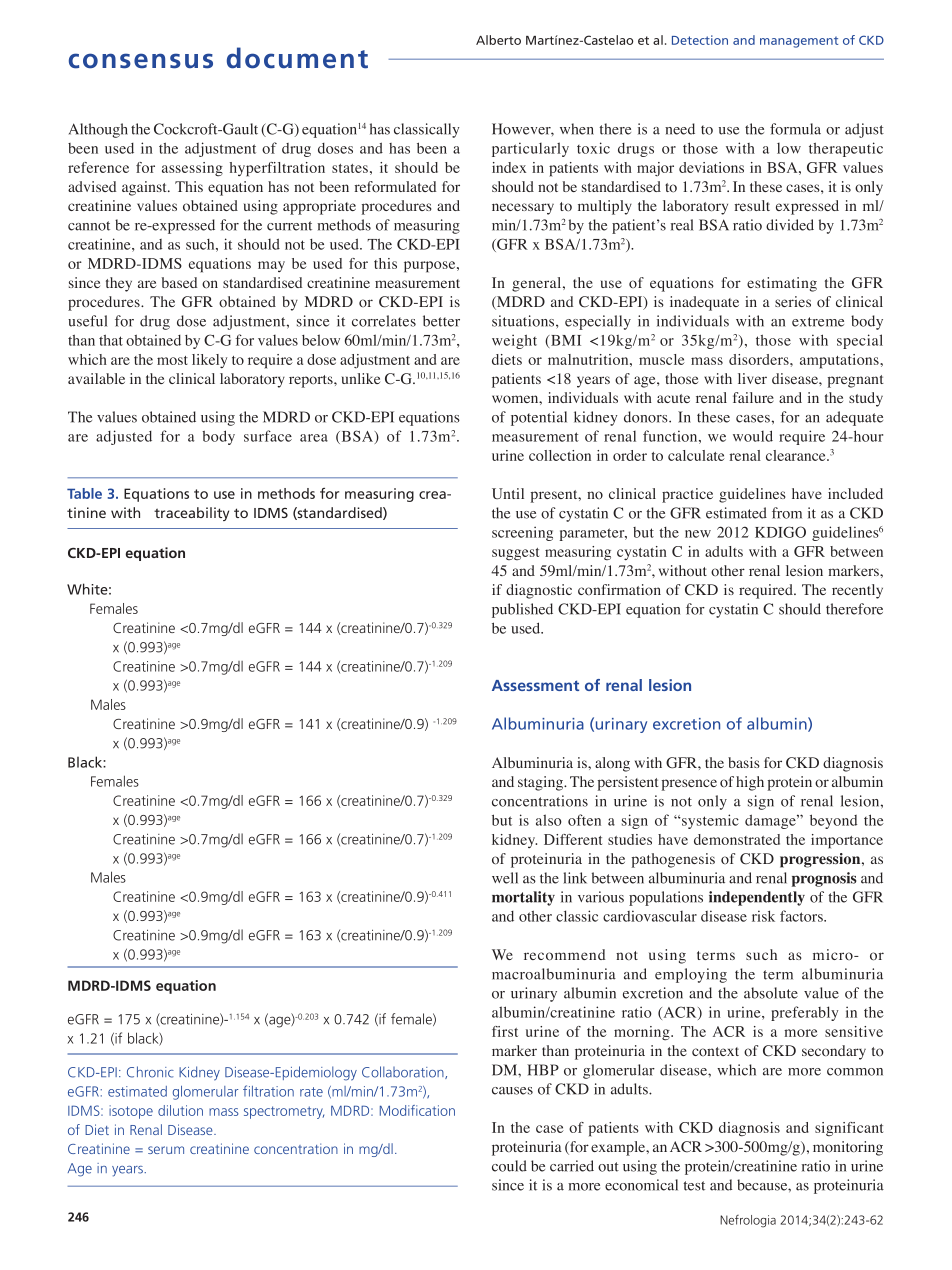  Describe the element at coordinates (857, 591) in the screenshot. I see `recently` at that location.
